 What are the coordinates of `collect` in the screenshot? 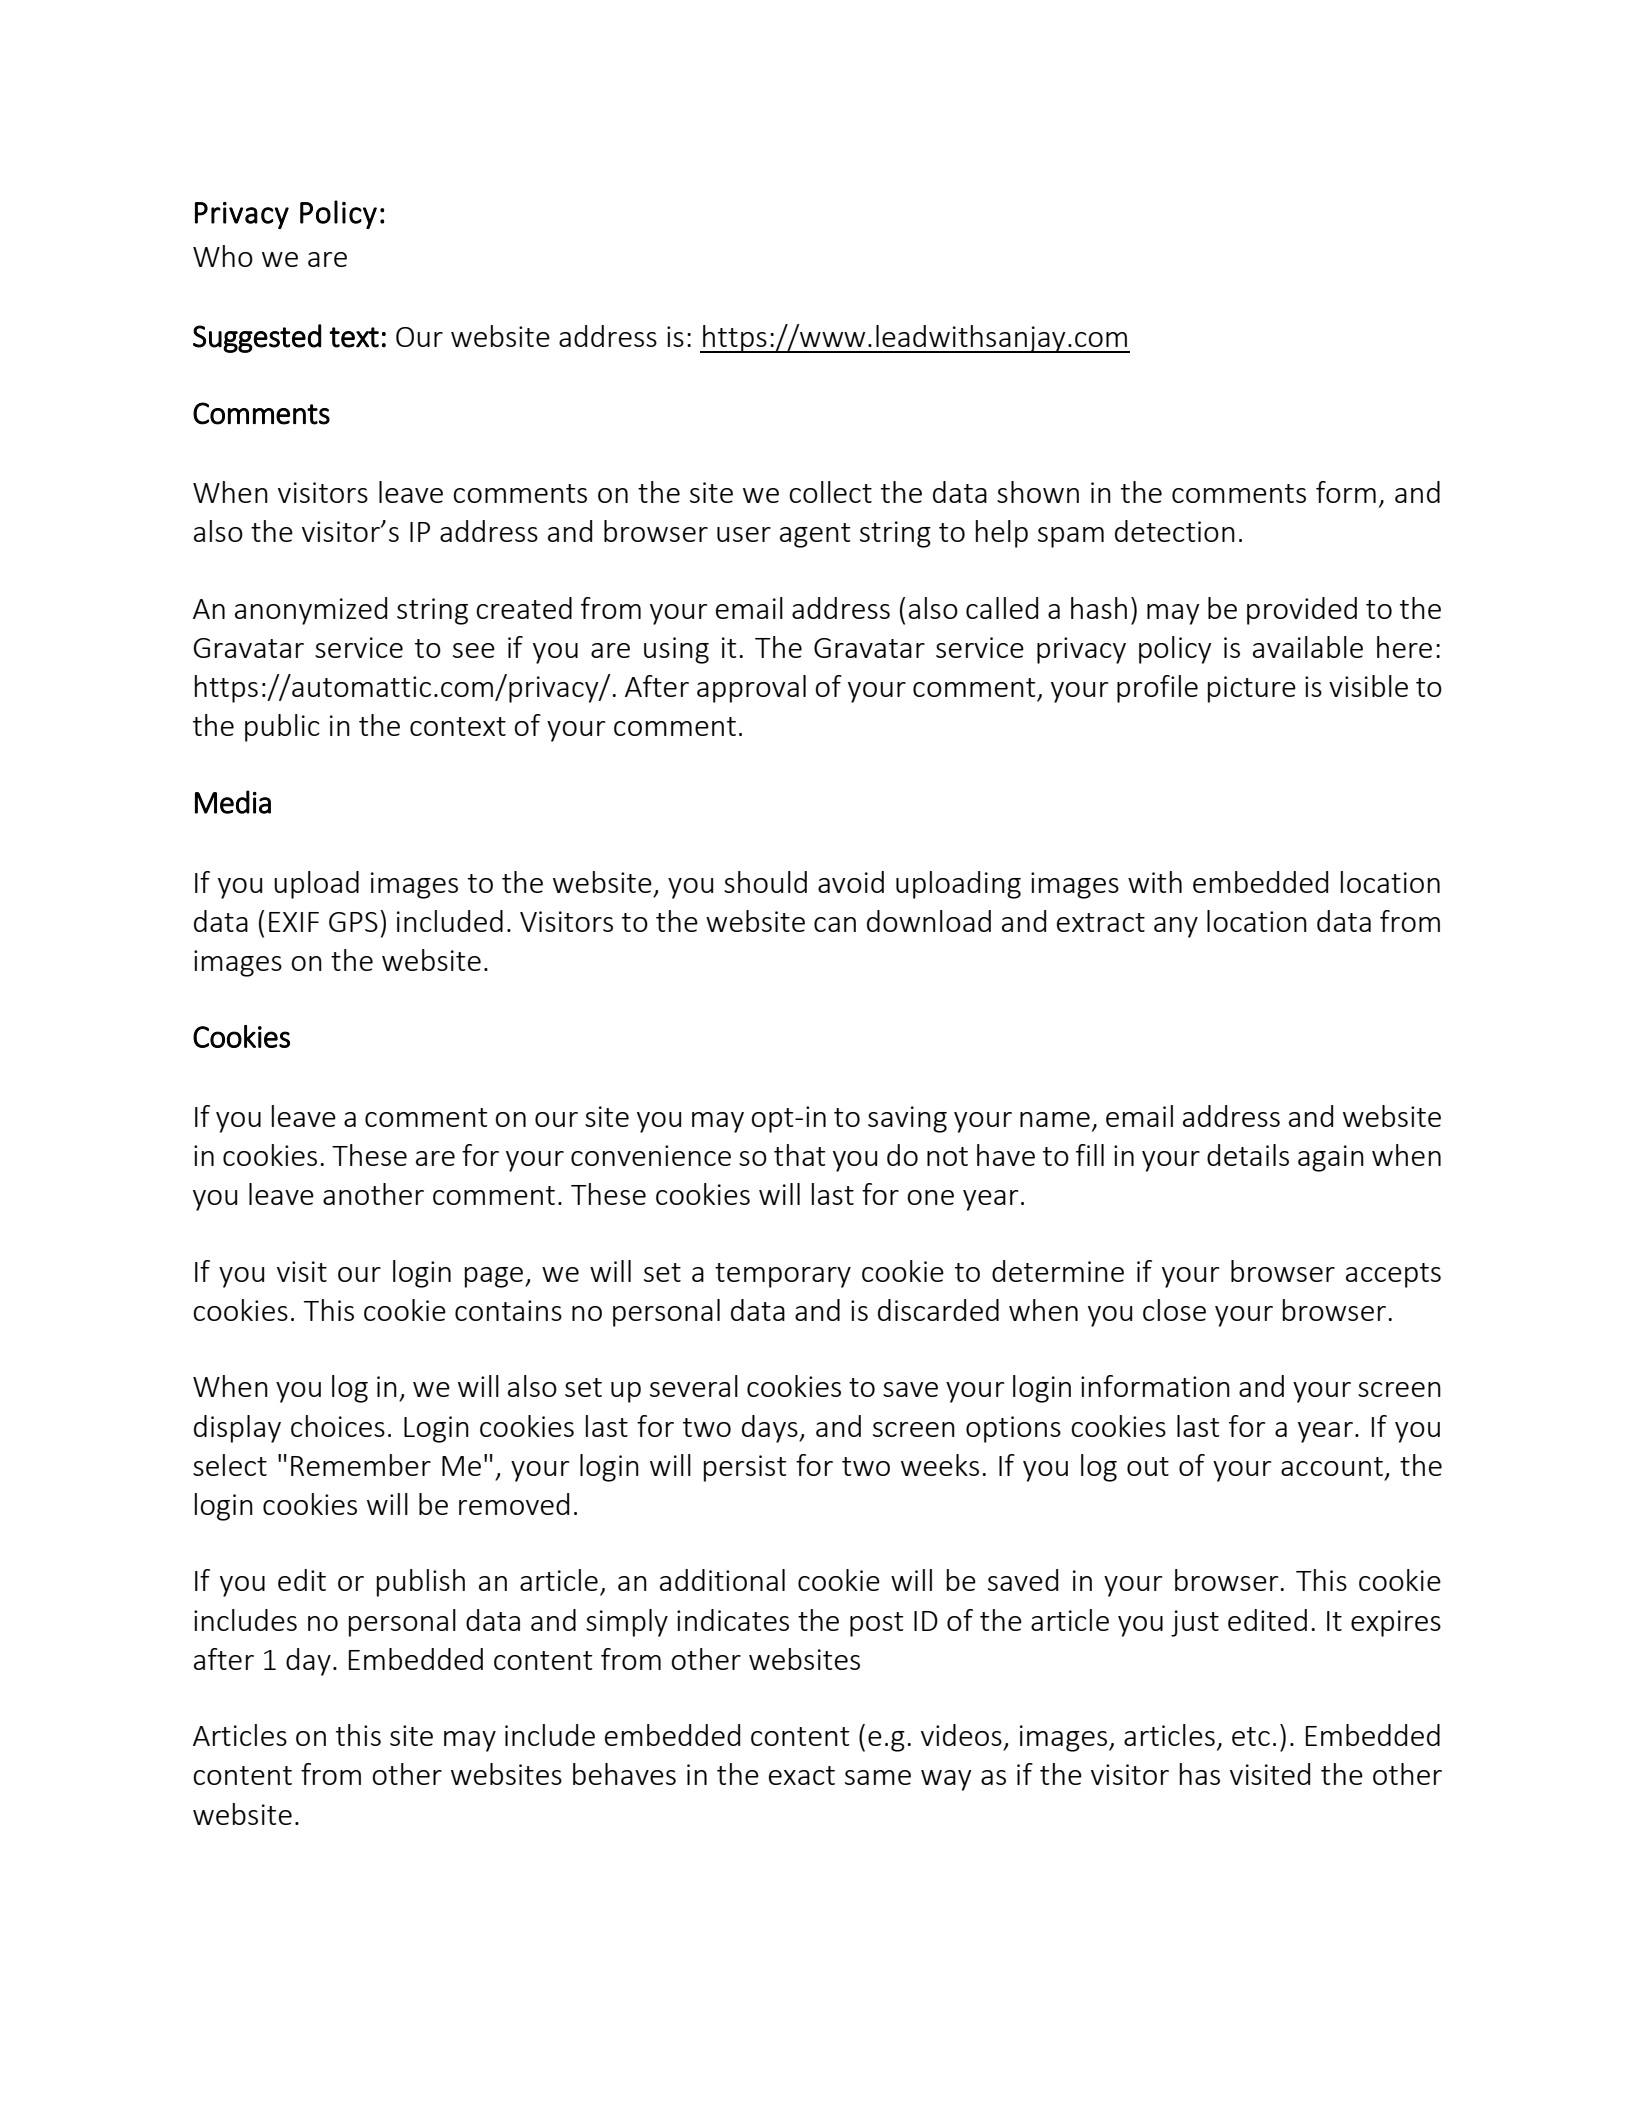 It's located at (830, 492).
